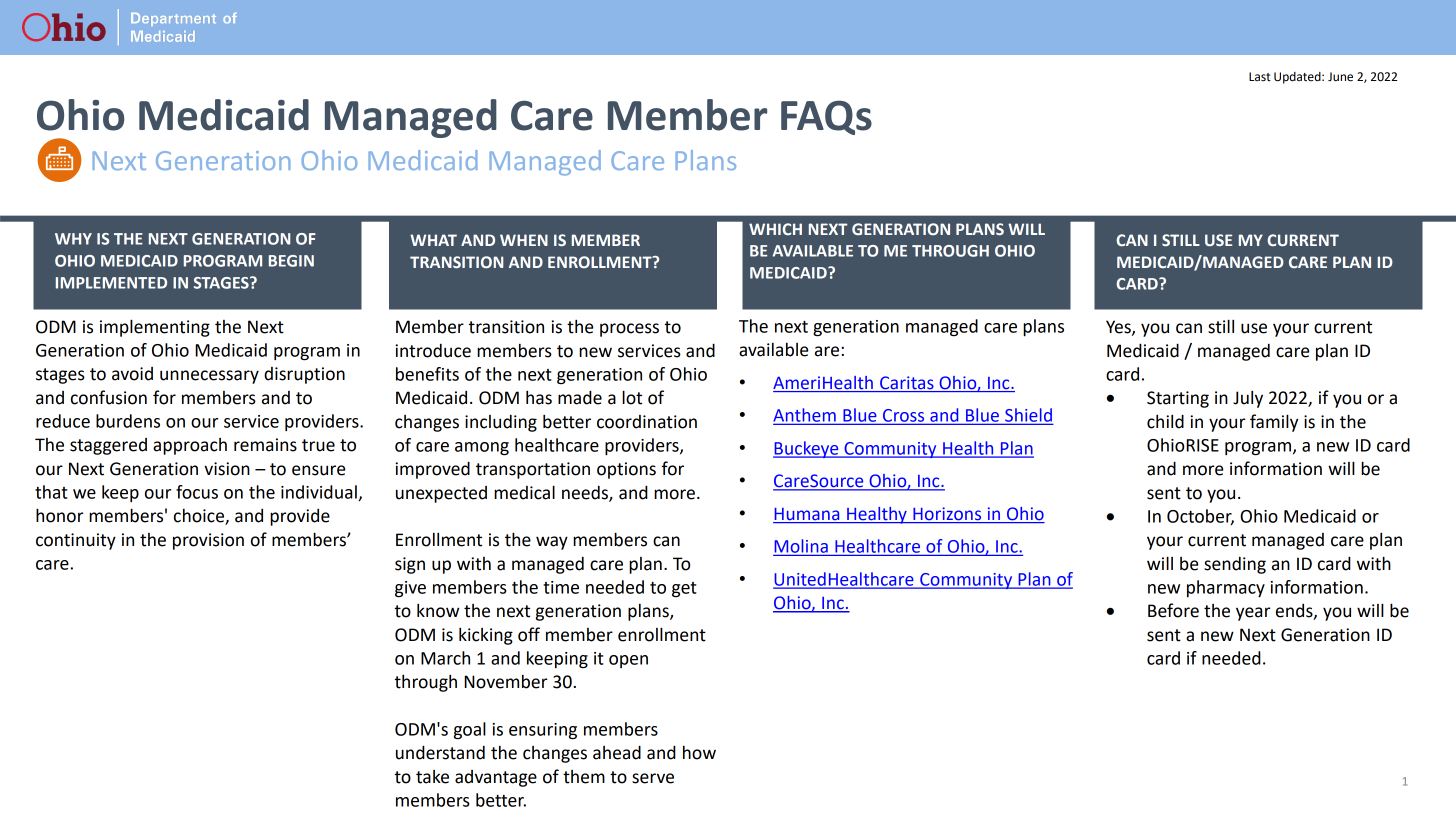 Image resolution: width=1456 pixels, height=819 pixels. What do you see at coordinates (440, 752) in the document?
I see `understand` at bounding box center [440, 752].
